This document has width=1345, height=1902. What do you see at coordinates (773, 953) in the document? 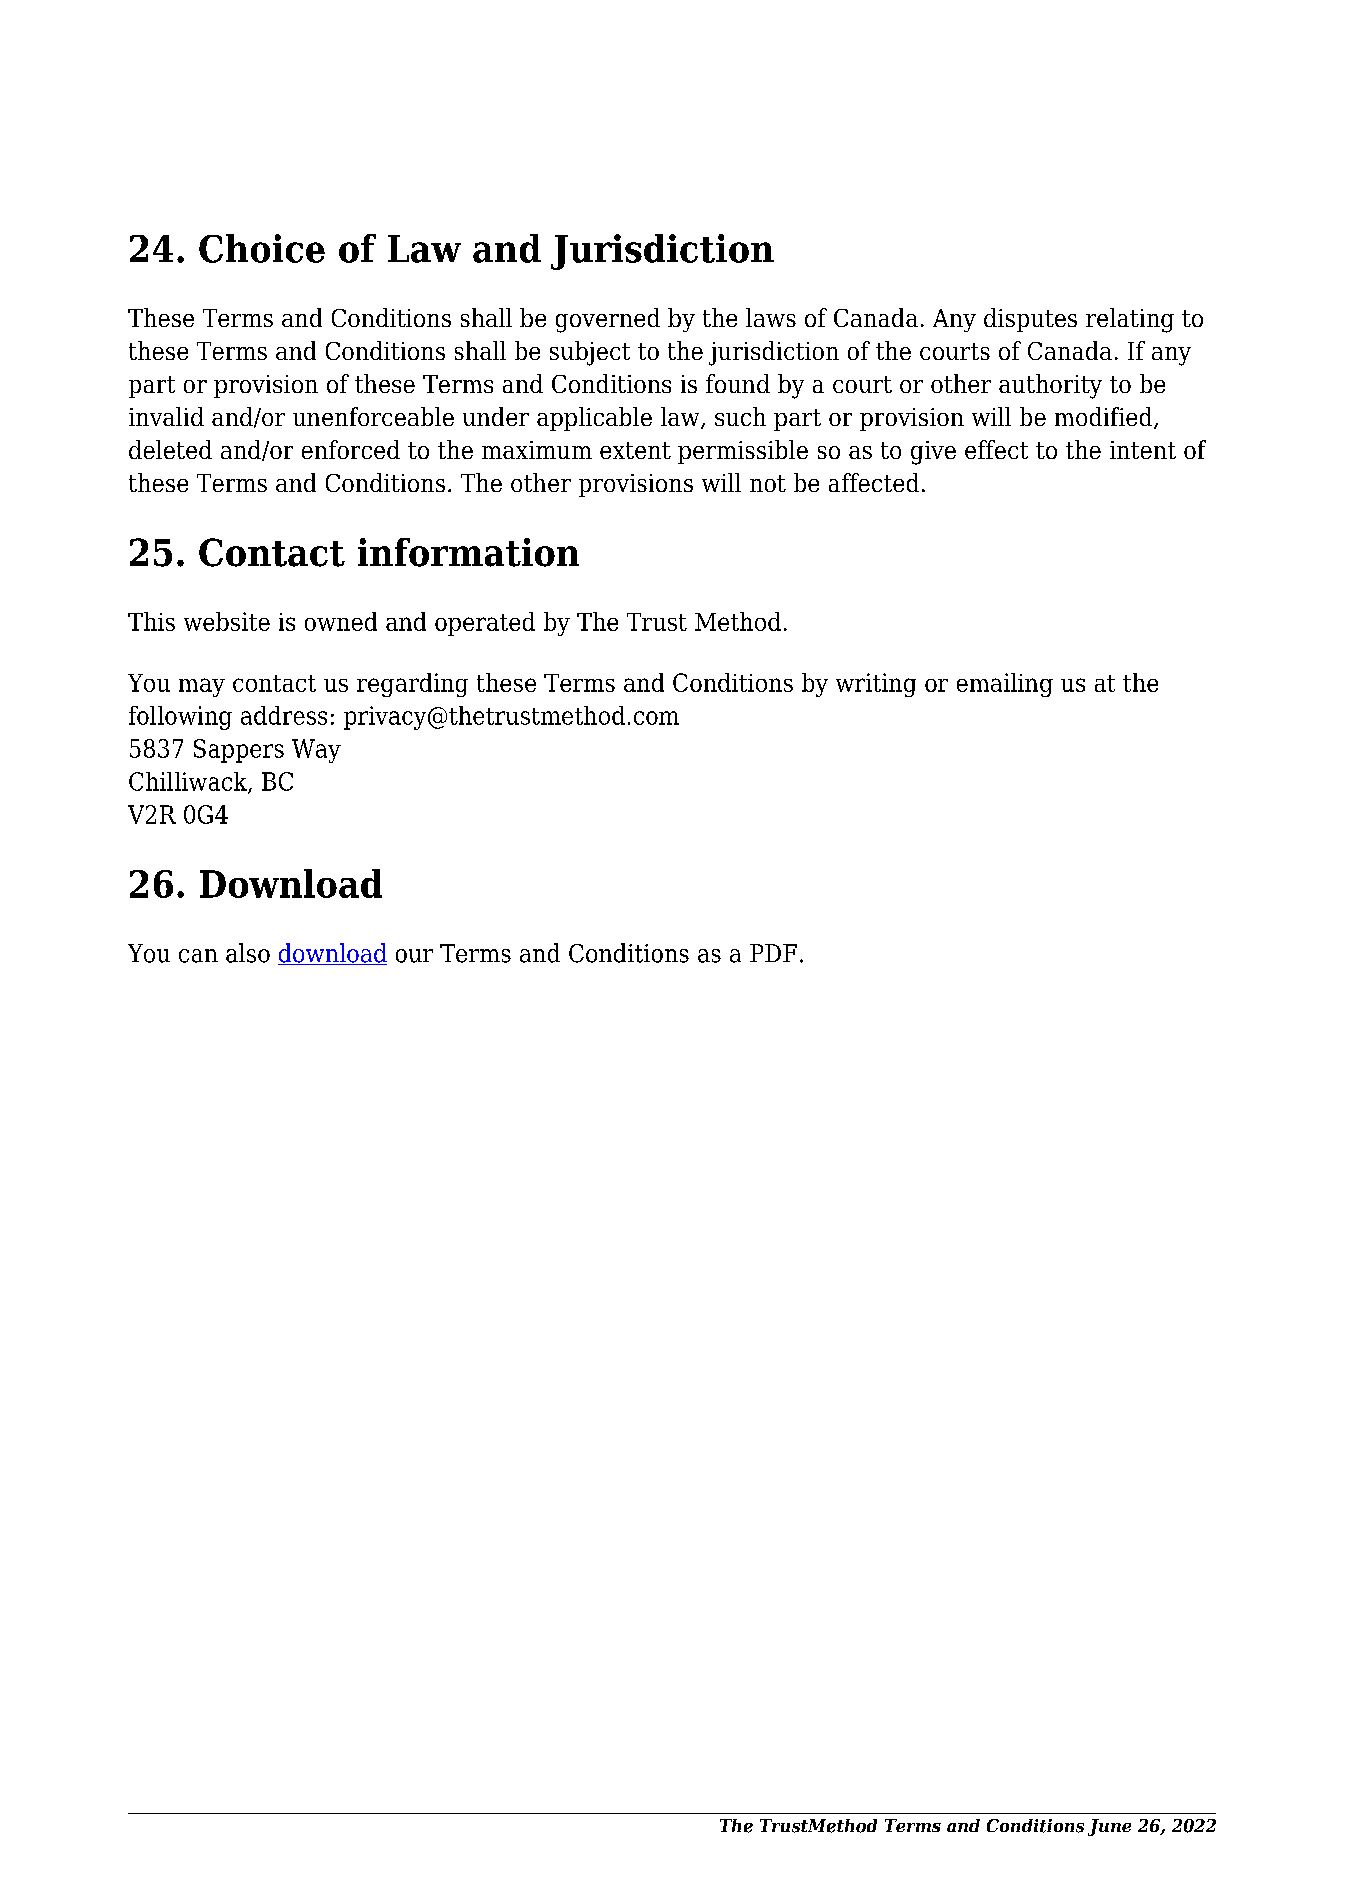
I see `PDF` at bounding box center [773, 953].
